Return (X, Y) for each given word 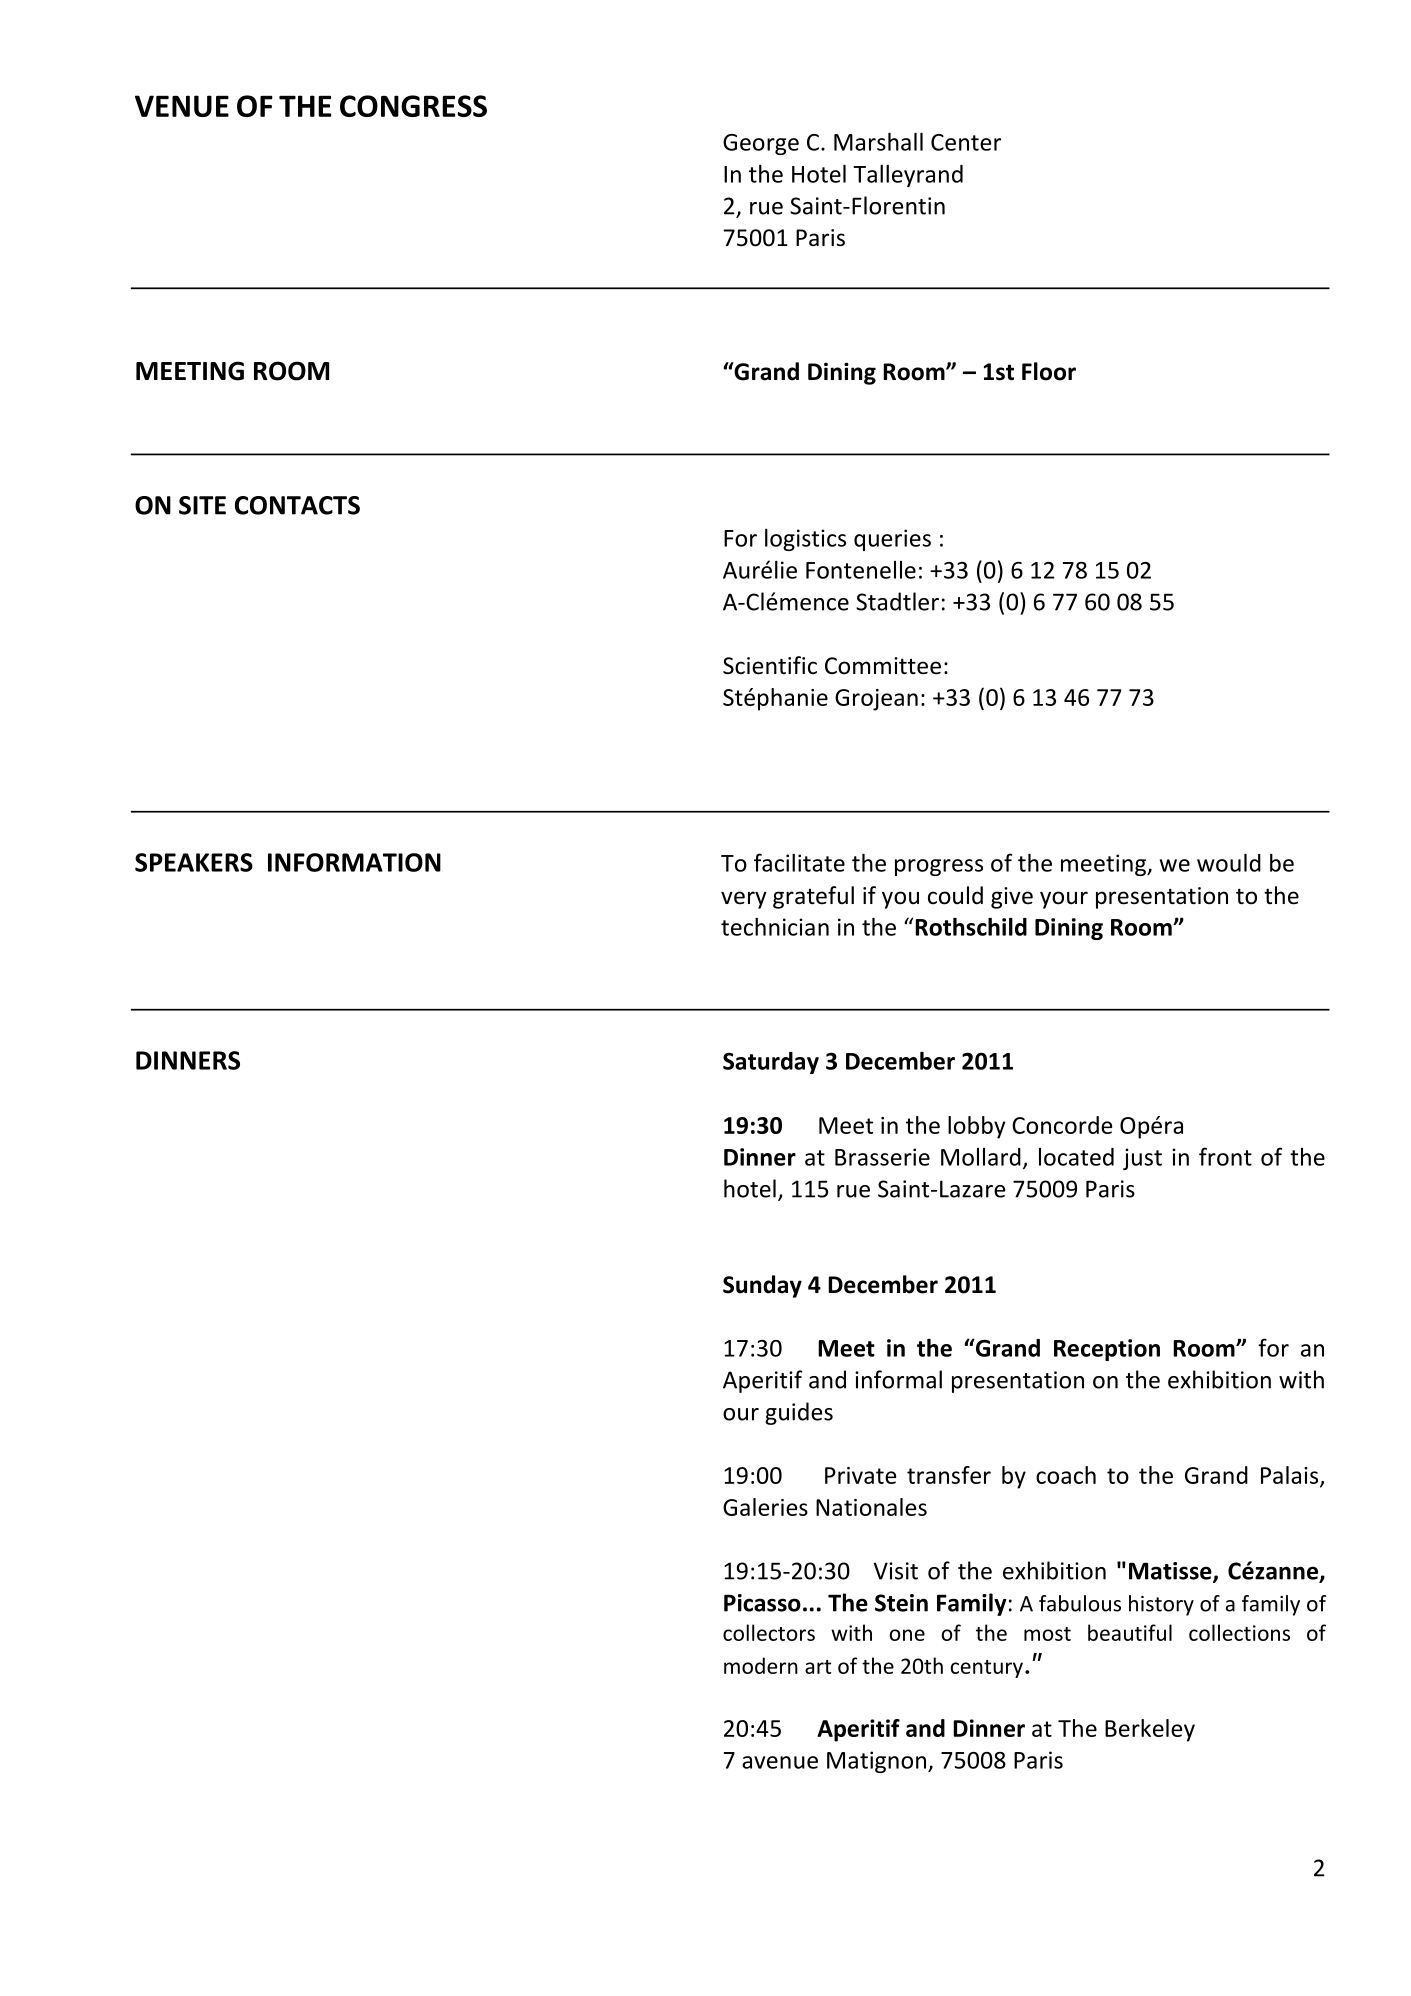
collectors (769, 1632)
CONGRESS (413, 106)
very (744, 900)
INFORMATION (354, 862)
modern (761, 1665)
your (1064, 900)
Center (966, 142)
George (761, 144)
